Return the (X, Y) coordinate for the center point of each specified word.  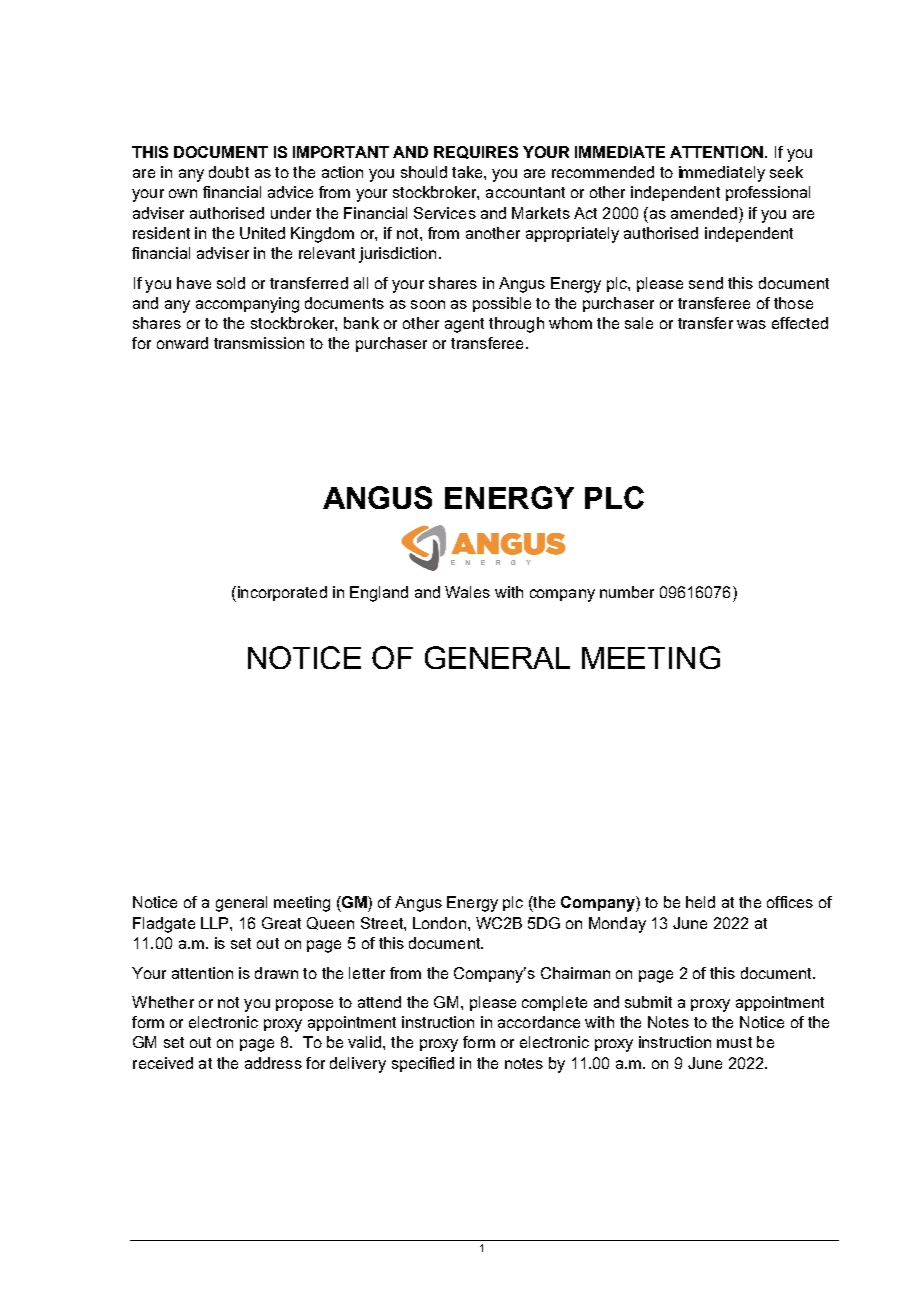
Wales (467, 592)
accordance (539, 1022)
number (627, 592)
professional (768, 193)
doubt (229, 172)
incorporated (281, 594)
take (468, 172)
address (273, 1063)
